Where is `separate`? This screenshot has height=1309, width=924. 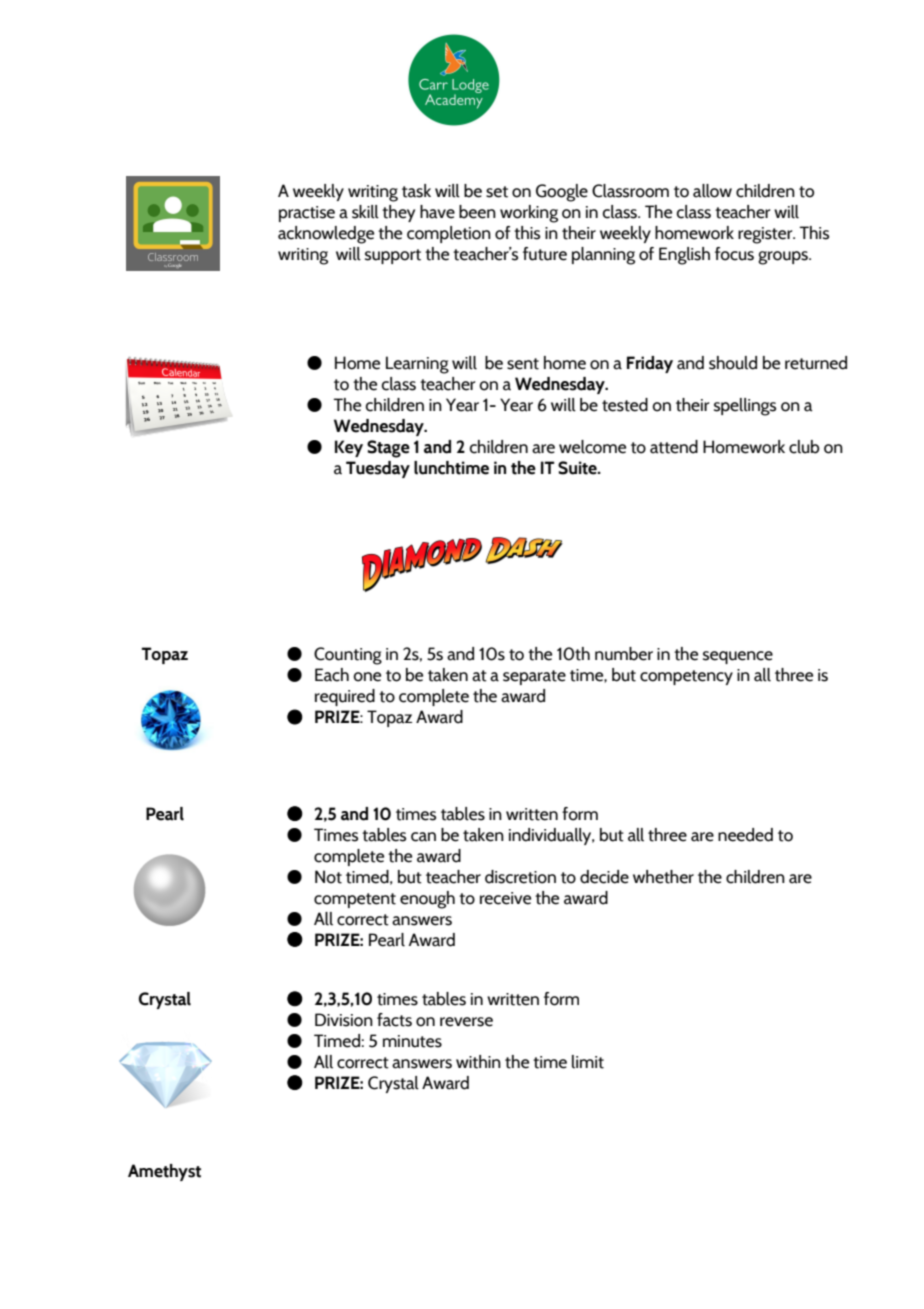 separate is located at coordinates (534, 677).
